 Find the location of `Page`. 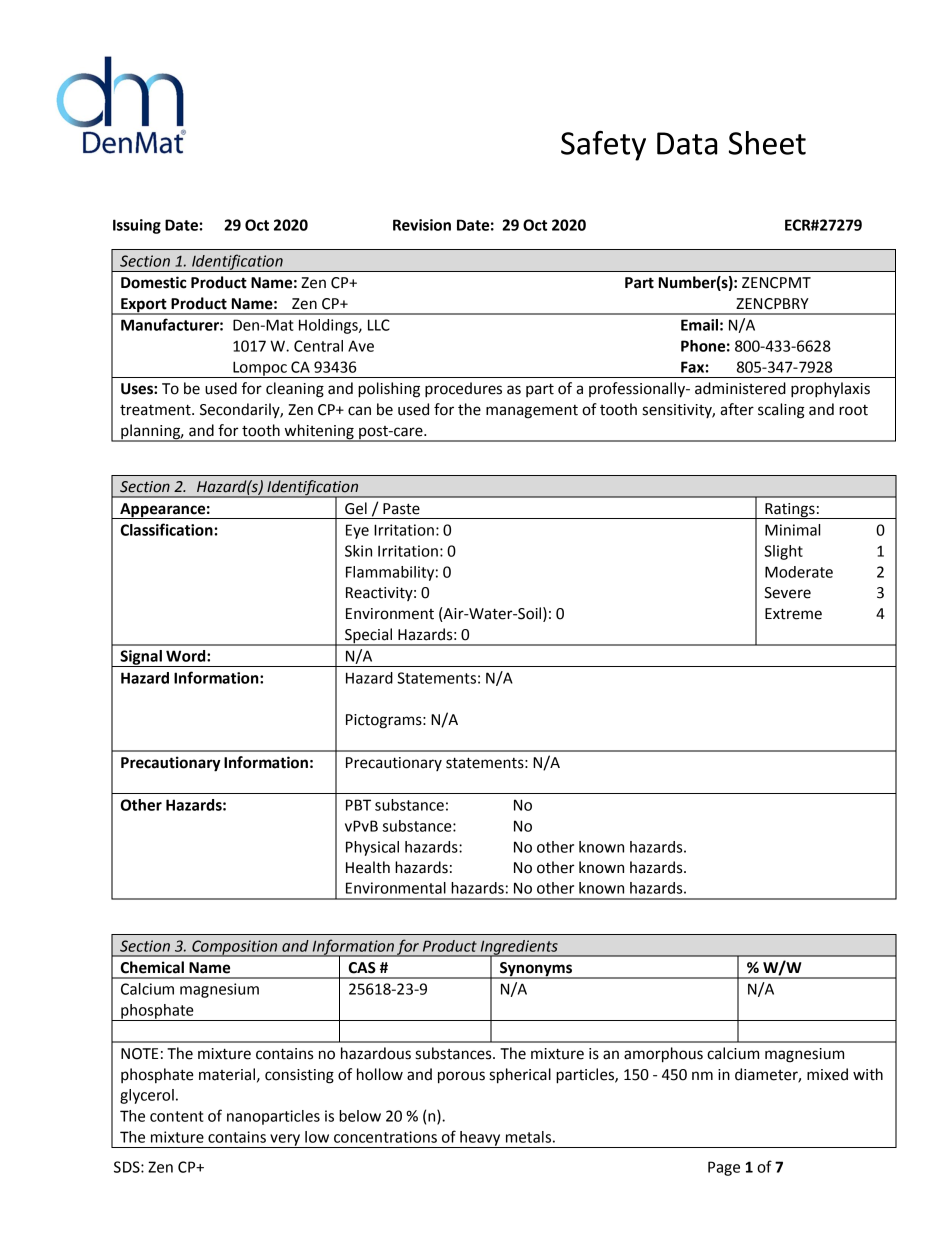

Page is located at coordinates (724, 1168).
